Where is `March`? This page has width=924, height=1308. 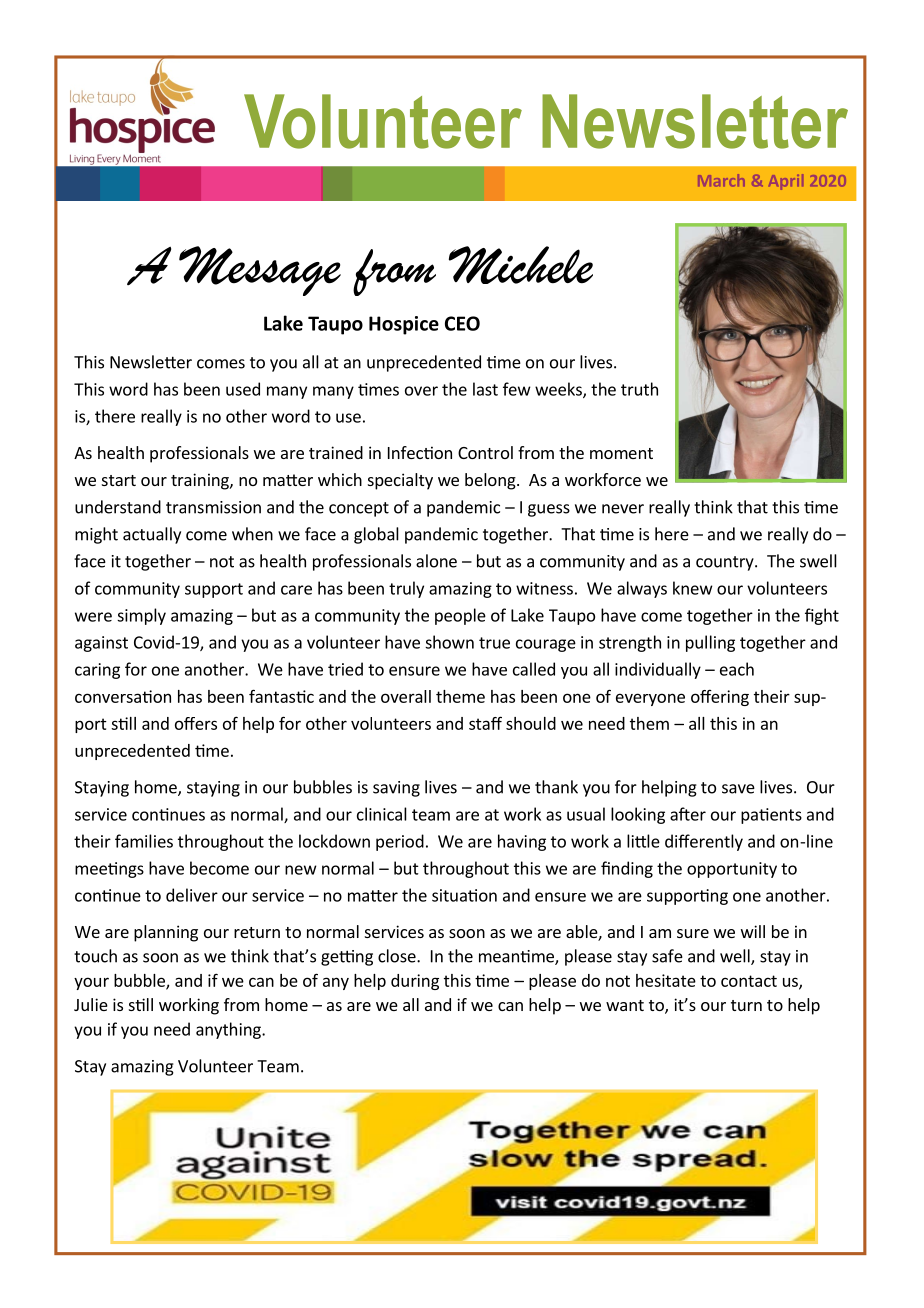 March is located at coordinates (721, 180).
